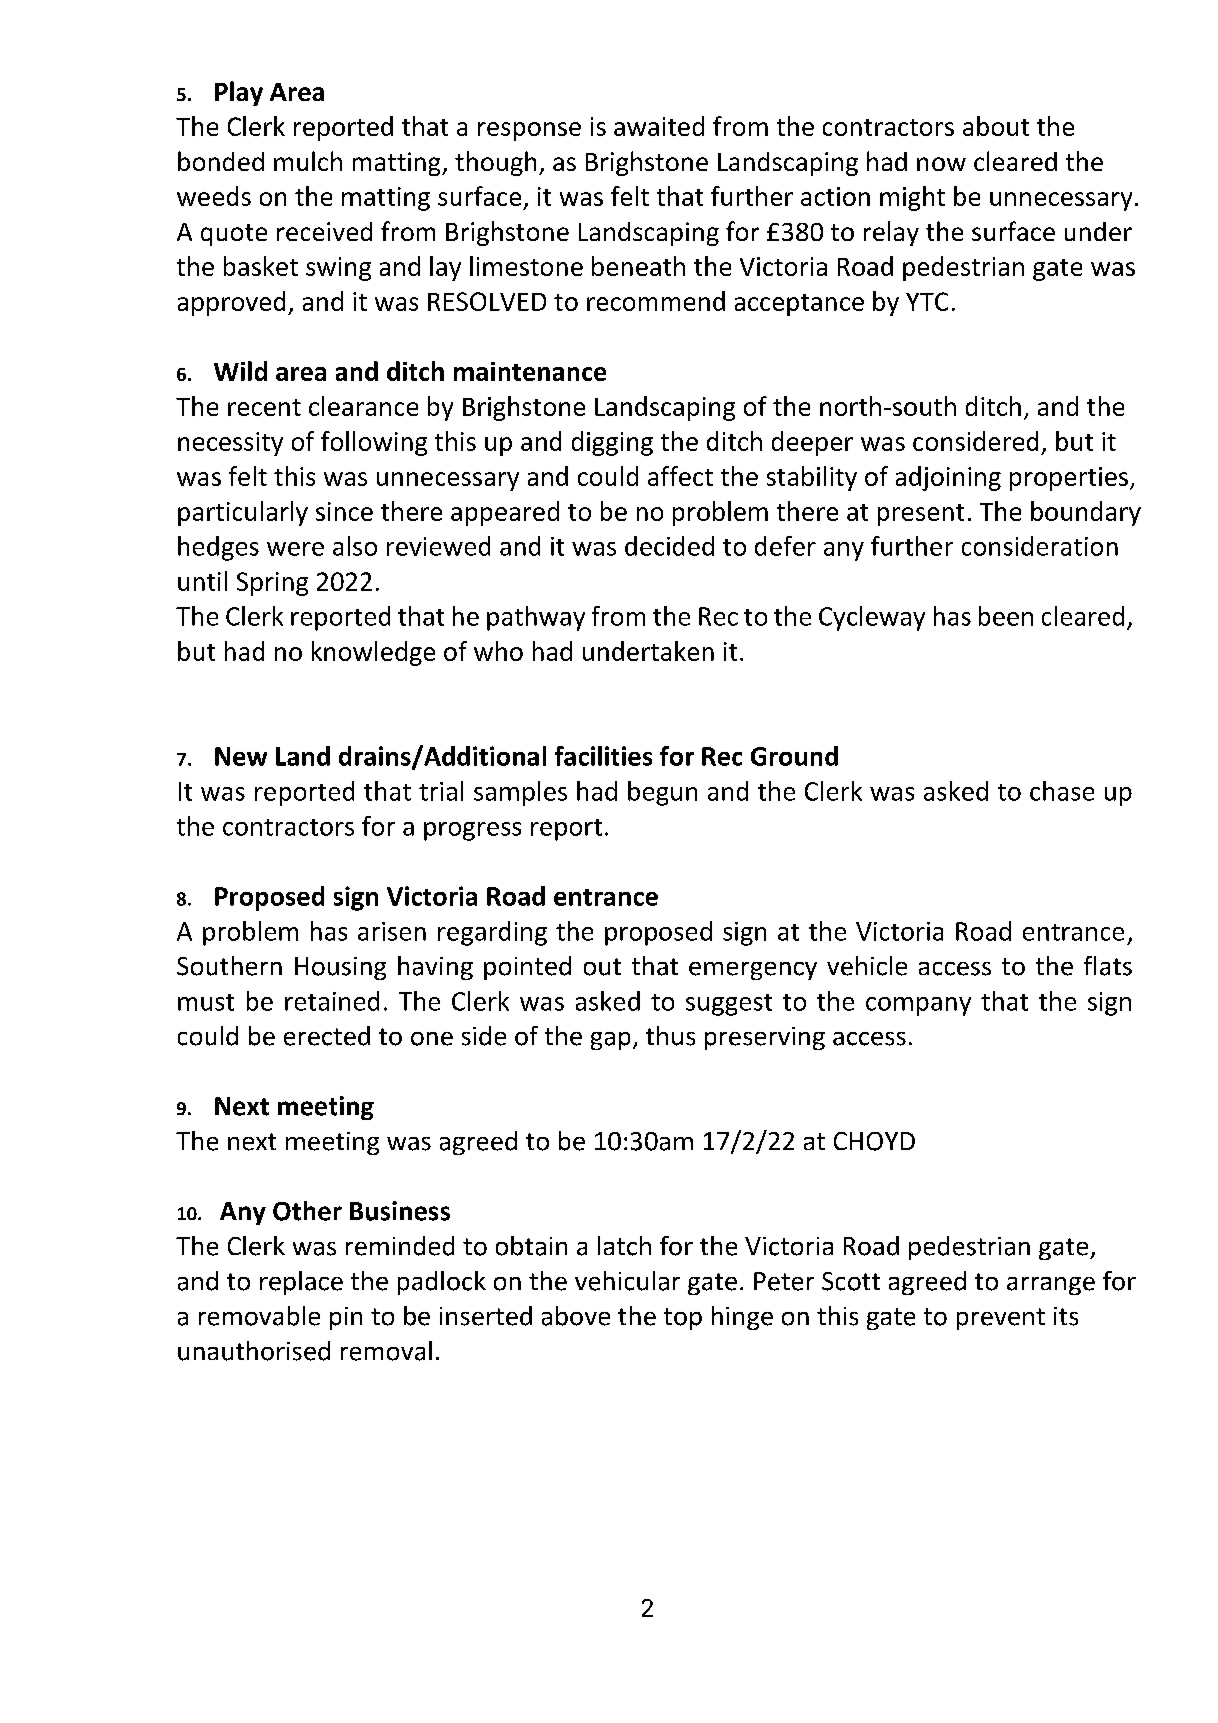 Image resolution: width=1218 pixels, height=1723 pixels. I want to click on decided, so click(669, 546).
